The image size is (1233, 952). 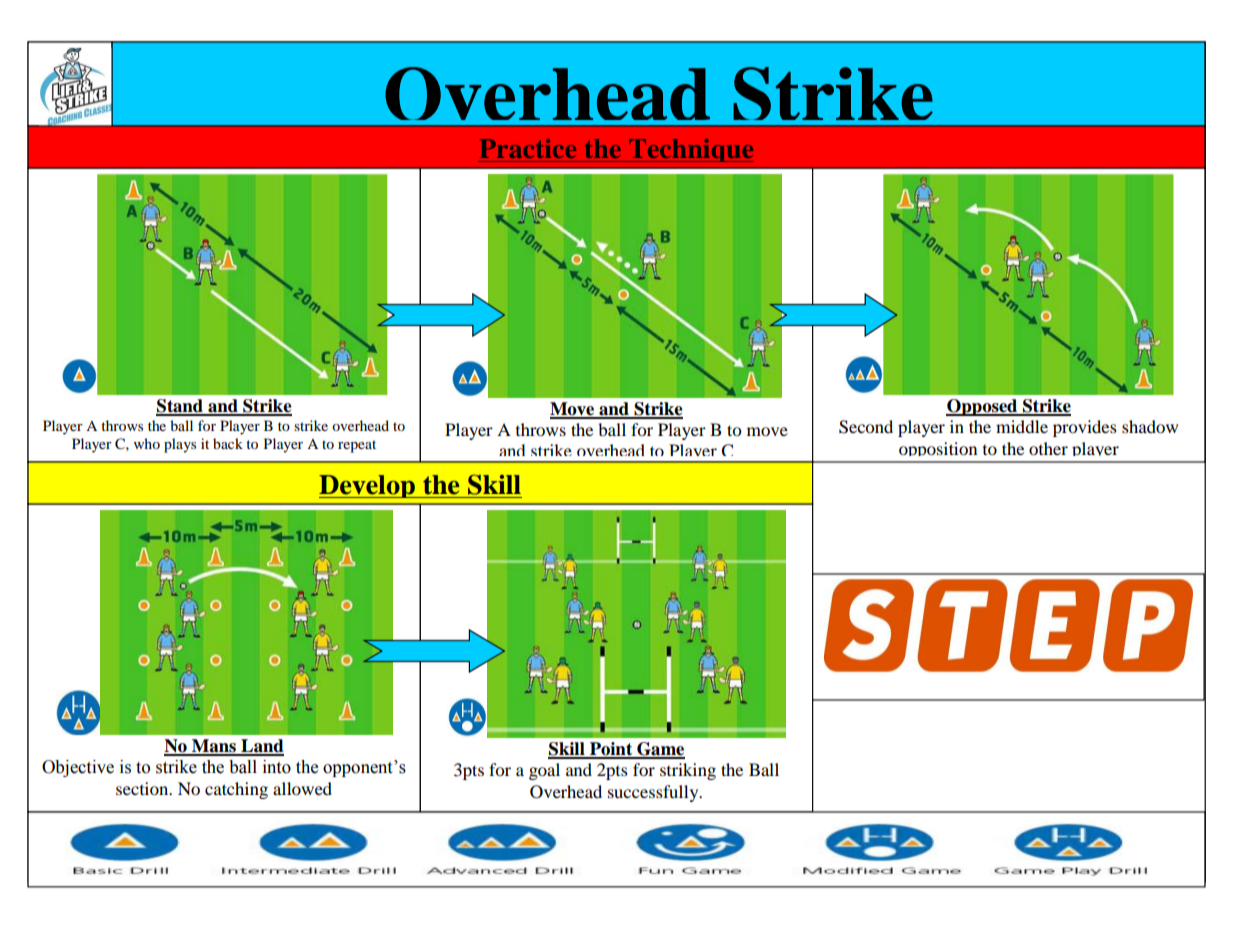 What do you see at coordinates (527, 148) in the screenshot?
I see `Practice` at bounding box center [527, 148].
